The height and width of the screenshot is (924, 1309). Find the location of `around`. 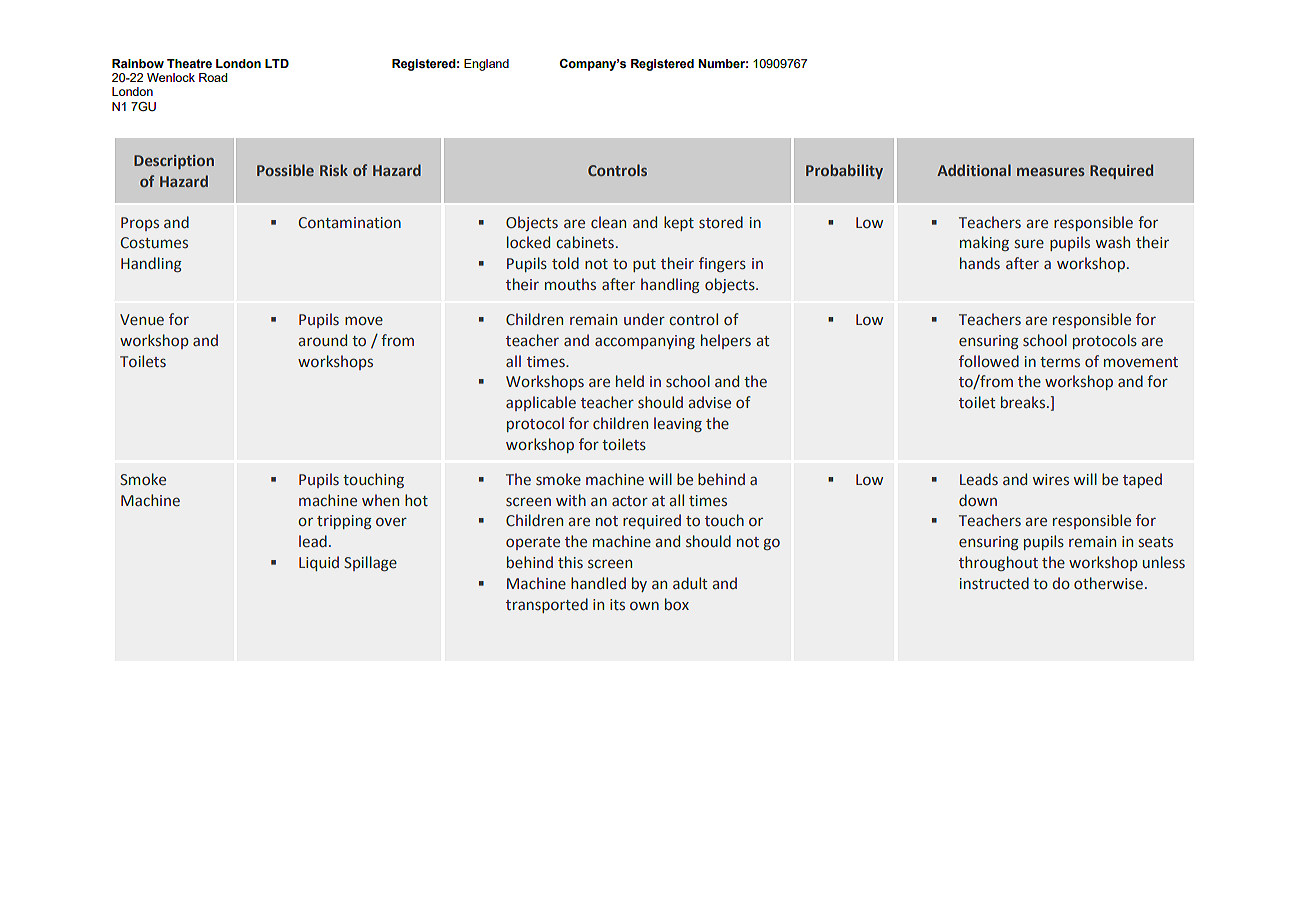

around is located at coordinates (322, 340).
